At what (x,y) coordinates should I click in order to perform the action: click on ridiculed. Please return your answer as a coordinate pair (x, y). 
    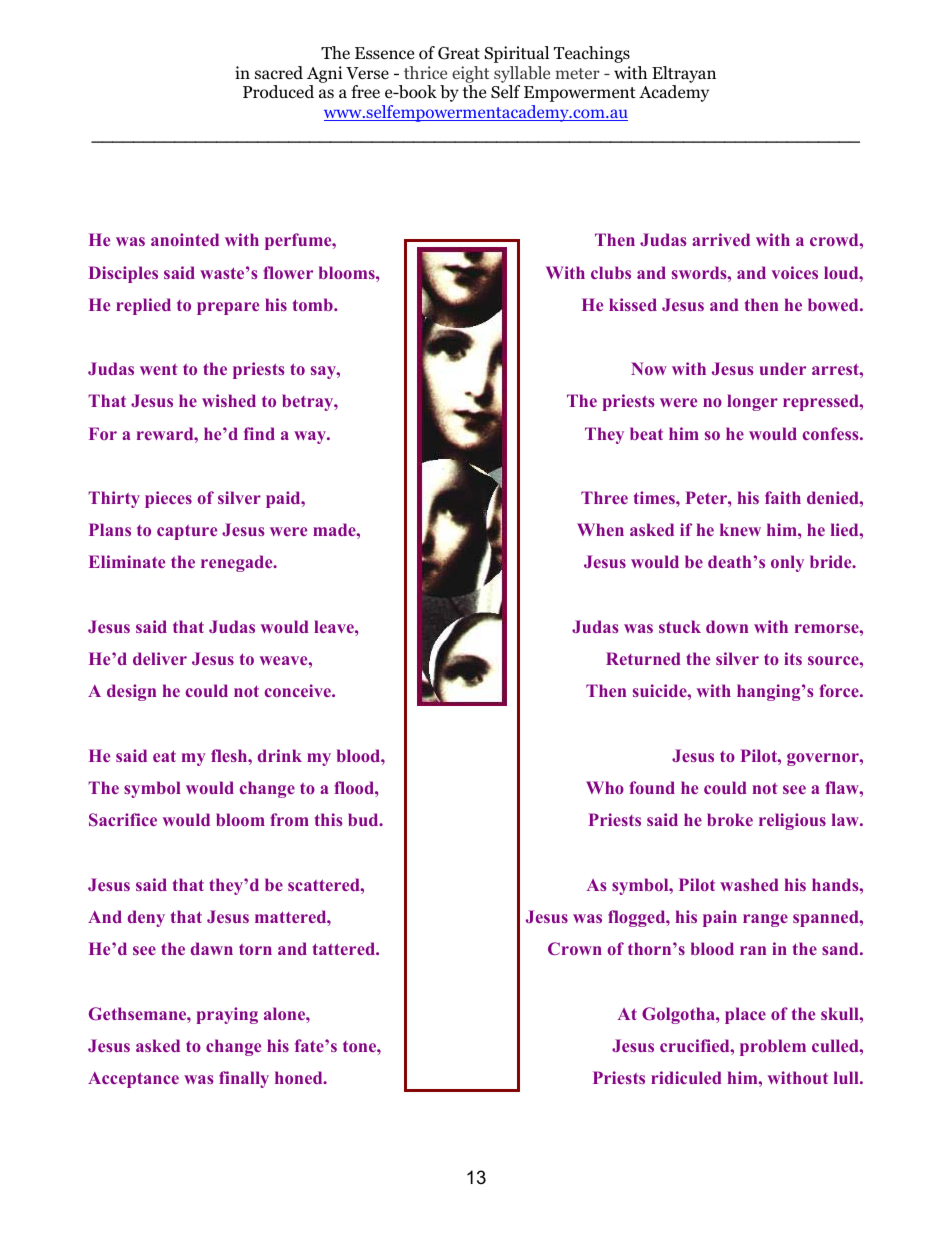
    Looking at the image, I should click on (686, 1077).
